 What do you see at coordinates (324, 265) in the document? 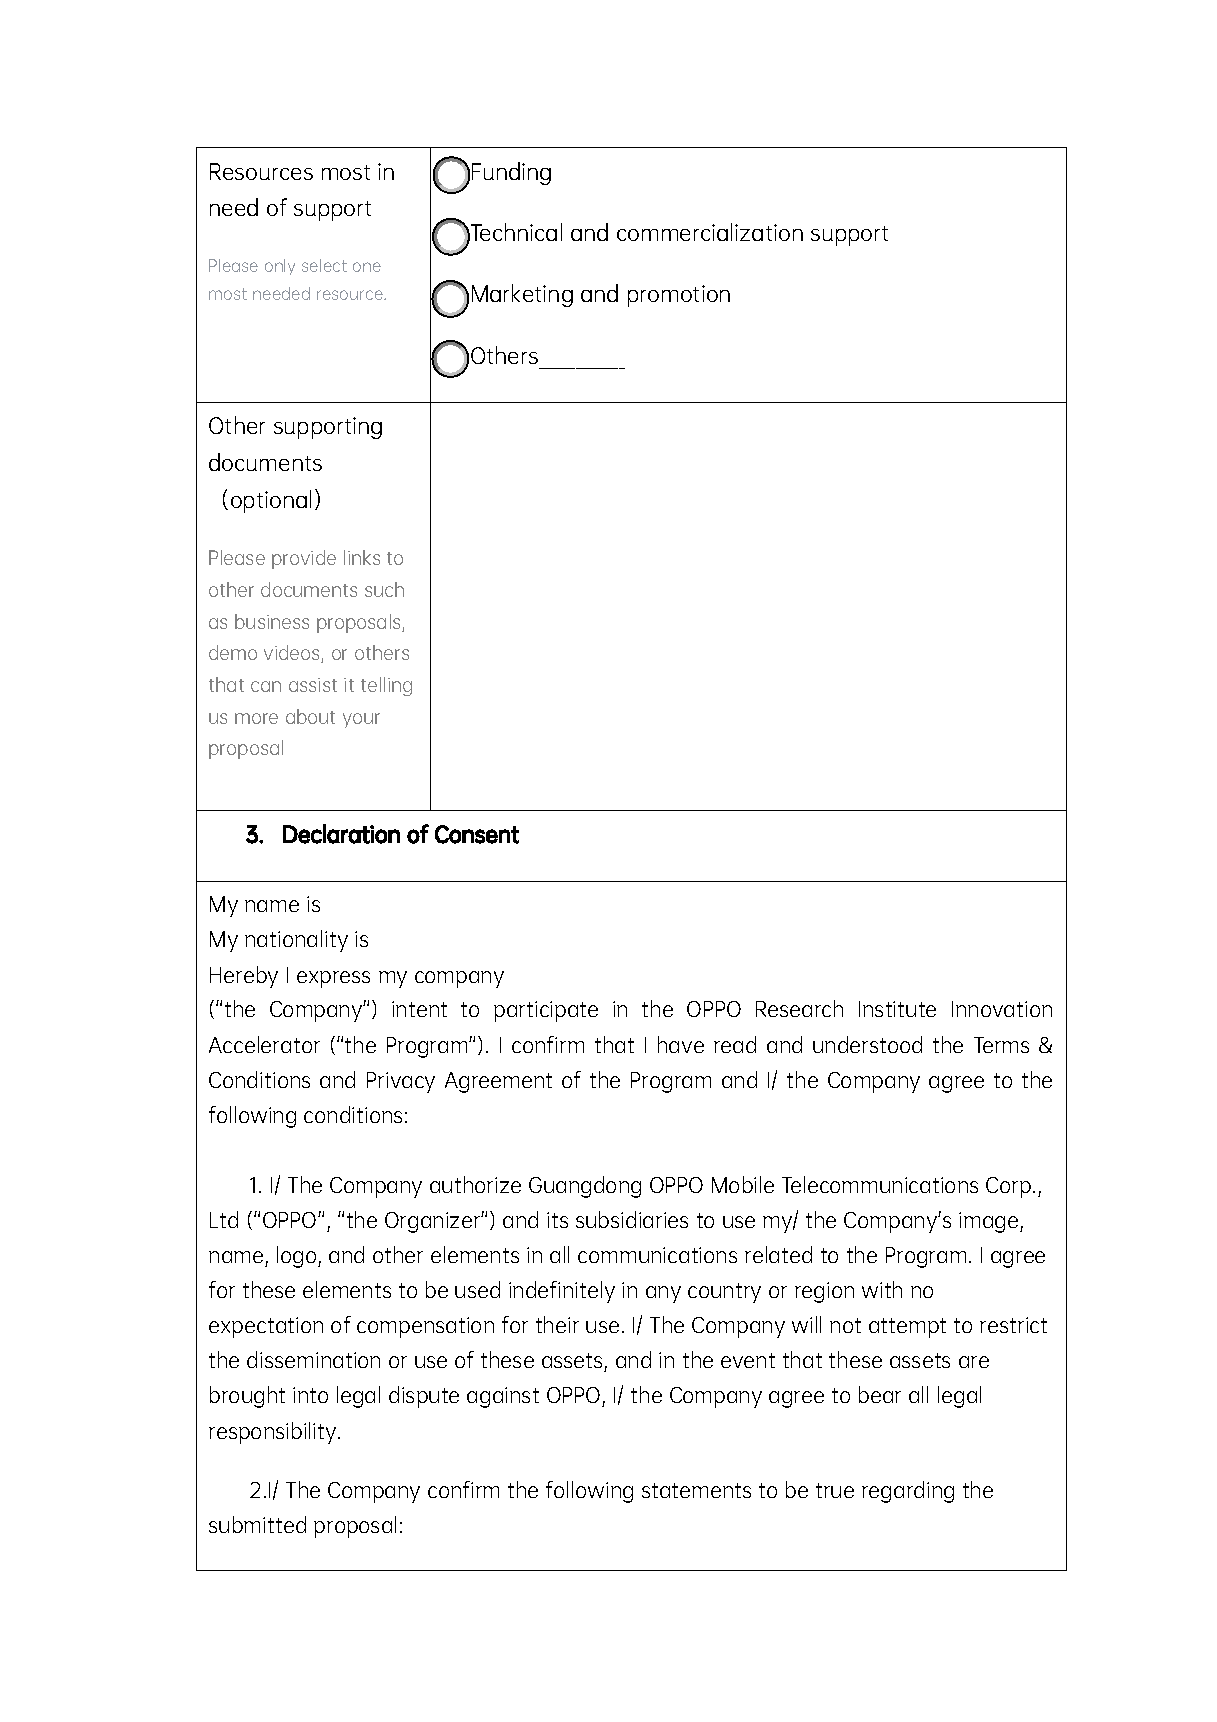
I see `select` at bounding box center [324, 265].
